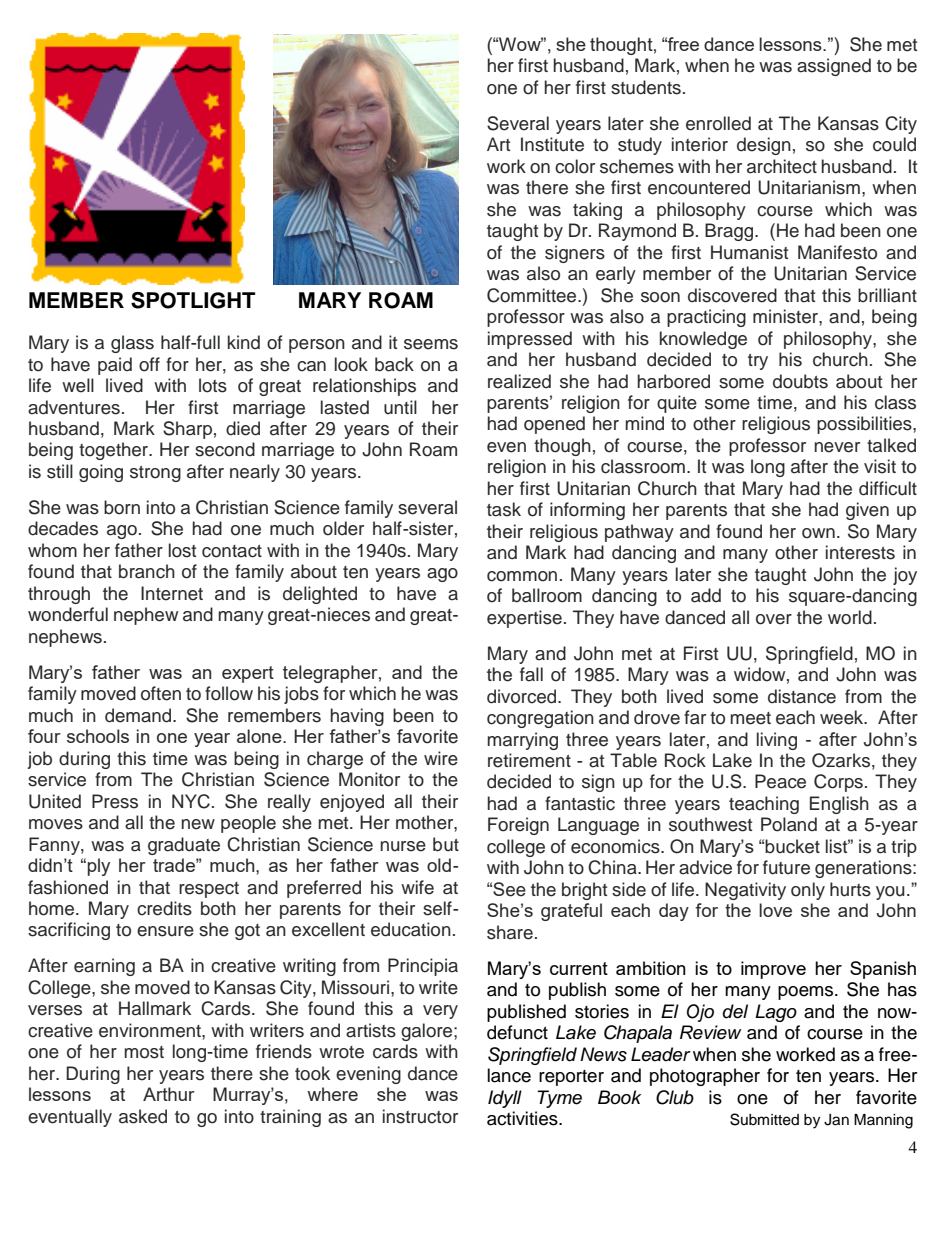 Image resolution: width=952 pixels, height=1233 pixels. What do you see at coordinates (887, 295) in the screenshot?
I see `brilliant` at bounding box center [887, 295].
